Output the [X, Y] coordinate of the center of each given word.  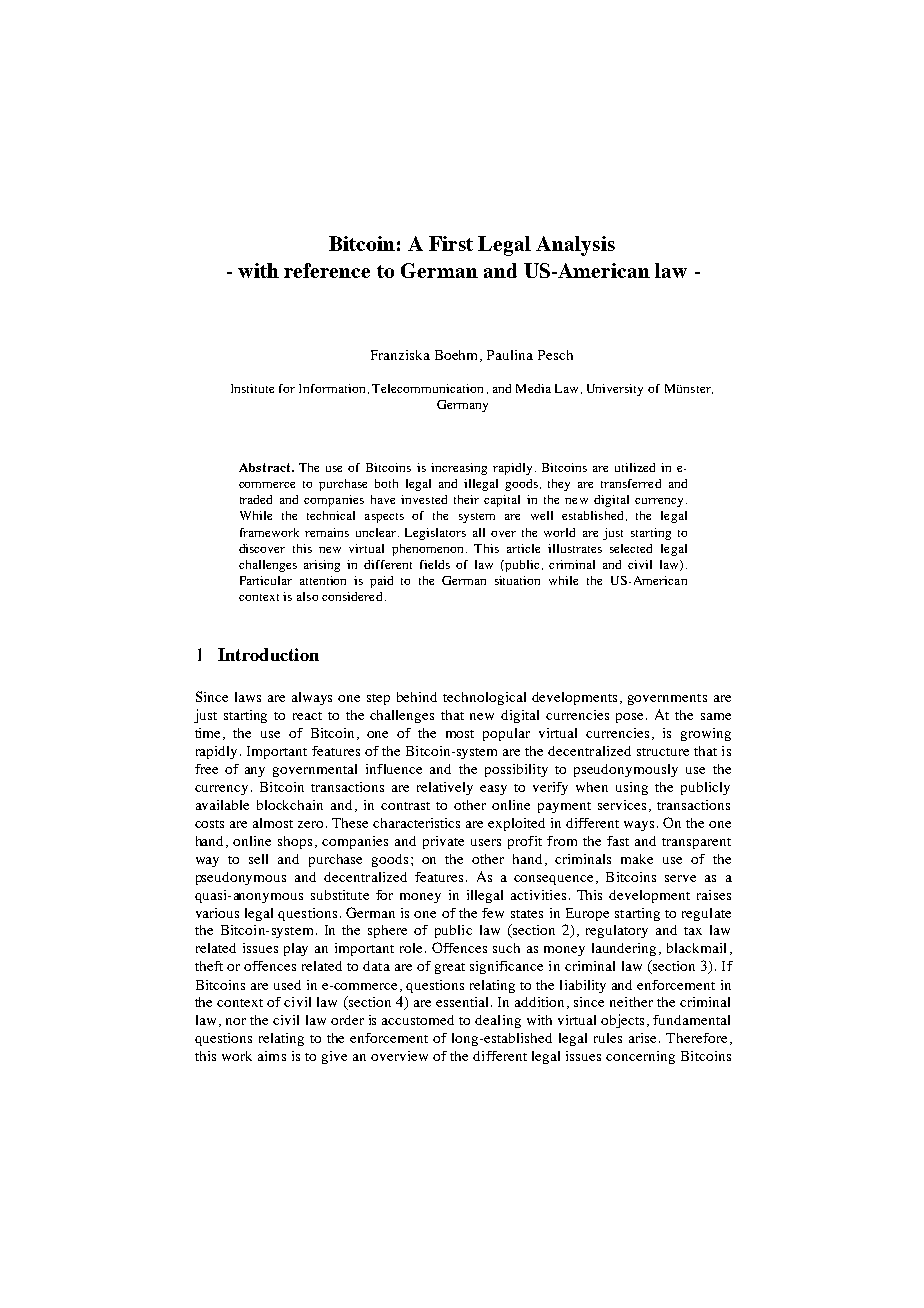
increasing [459, 469]
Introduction [268, 654]
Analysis [575, 246]
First [451, 243]
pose [631, 718]
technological [484, 698]
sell [258, 859]
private [443, 842]
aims [272, 1056]
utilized [635, 467]
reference [327, 270]
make [637, 859]
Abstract [266, 467]
